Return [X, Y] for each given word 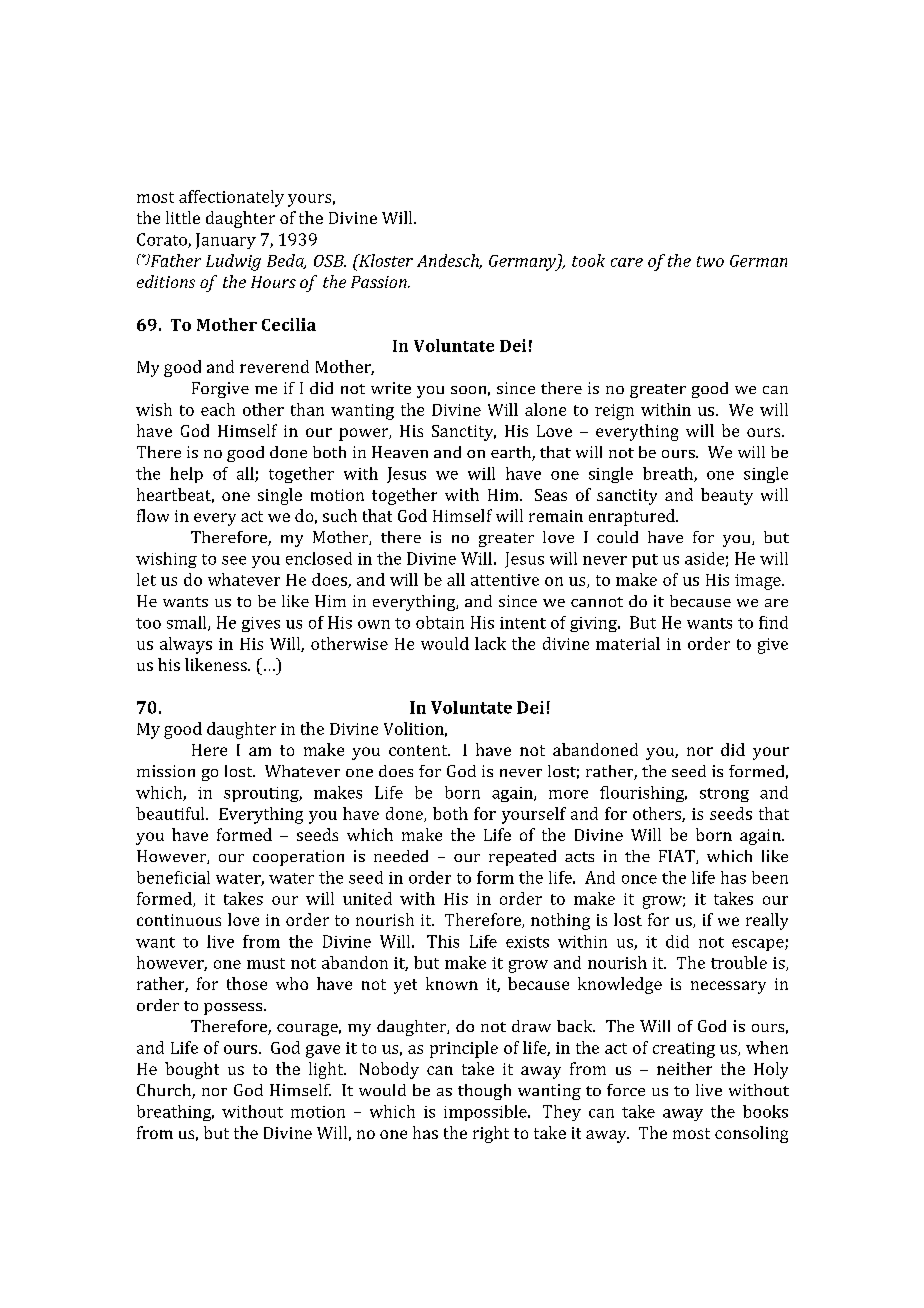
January [226, 241]
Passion [380, 282]
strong [724, 795]
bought [192, 1070]
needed [401, 856]
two [710, 261]
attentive [505, 580]
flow [153, 515]
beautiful [171, 813]
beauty [727, 496]
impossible [486, 1113]
